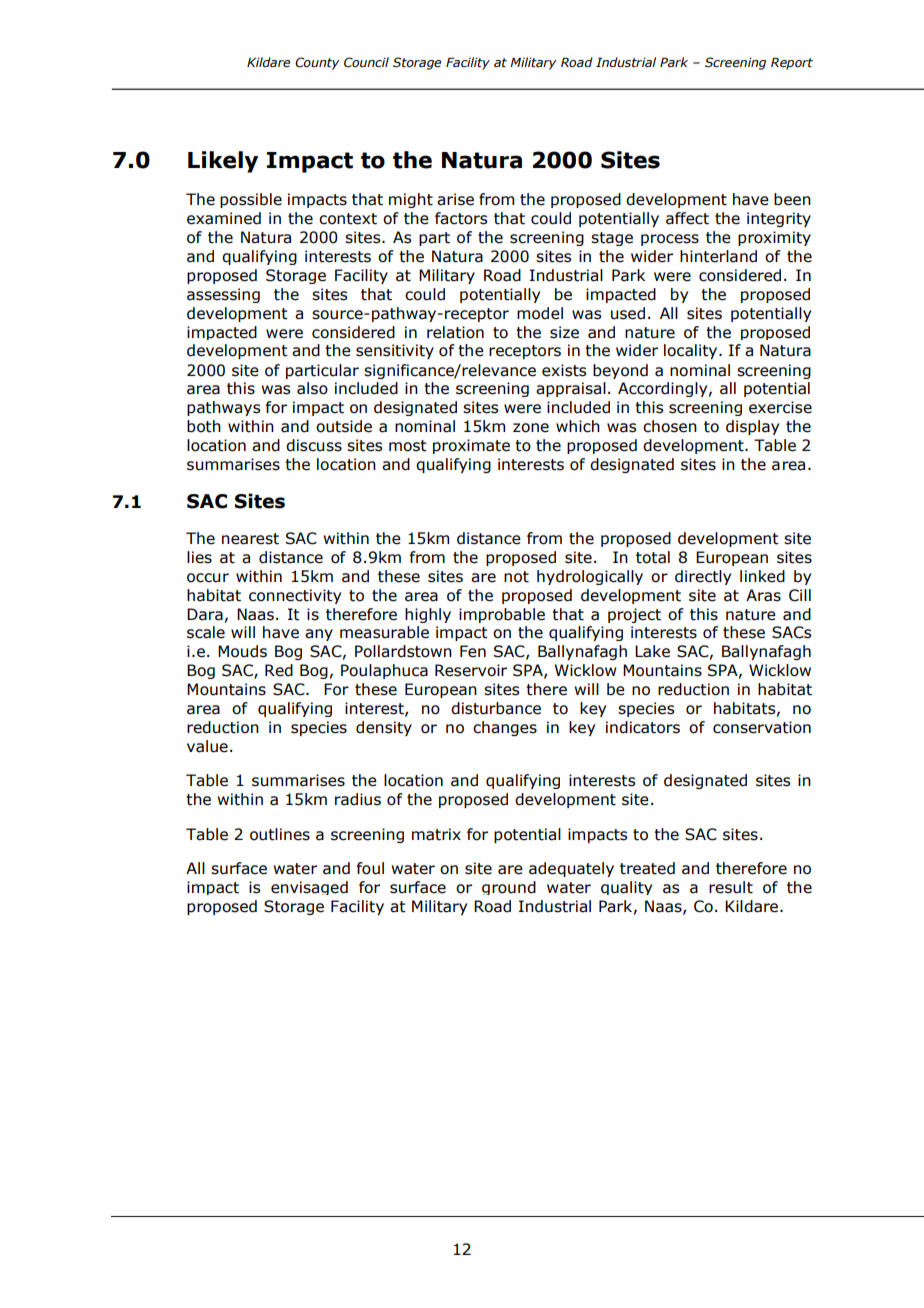 The width and height of the page is (924, 1308). I want to click on County, so click(317, 63).
